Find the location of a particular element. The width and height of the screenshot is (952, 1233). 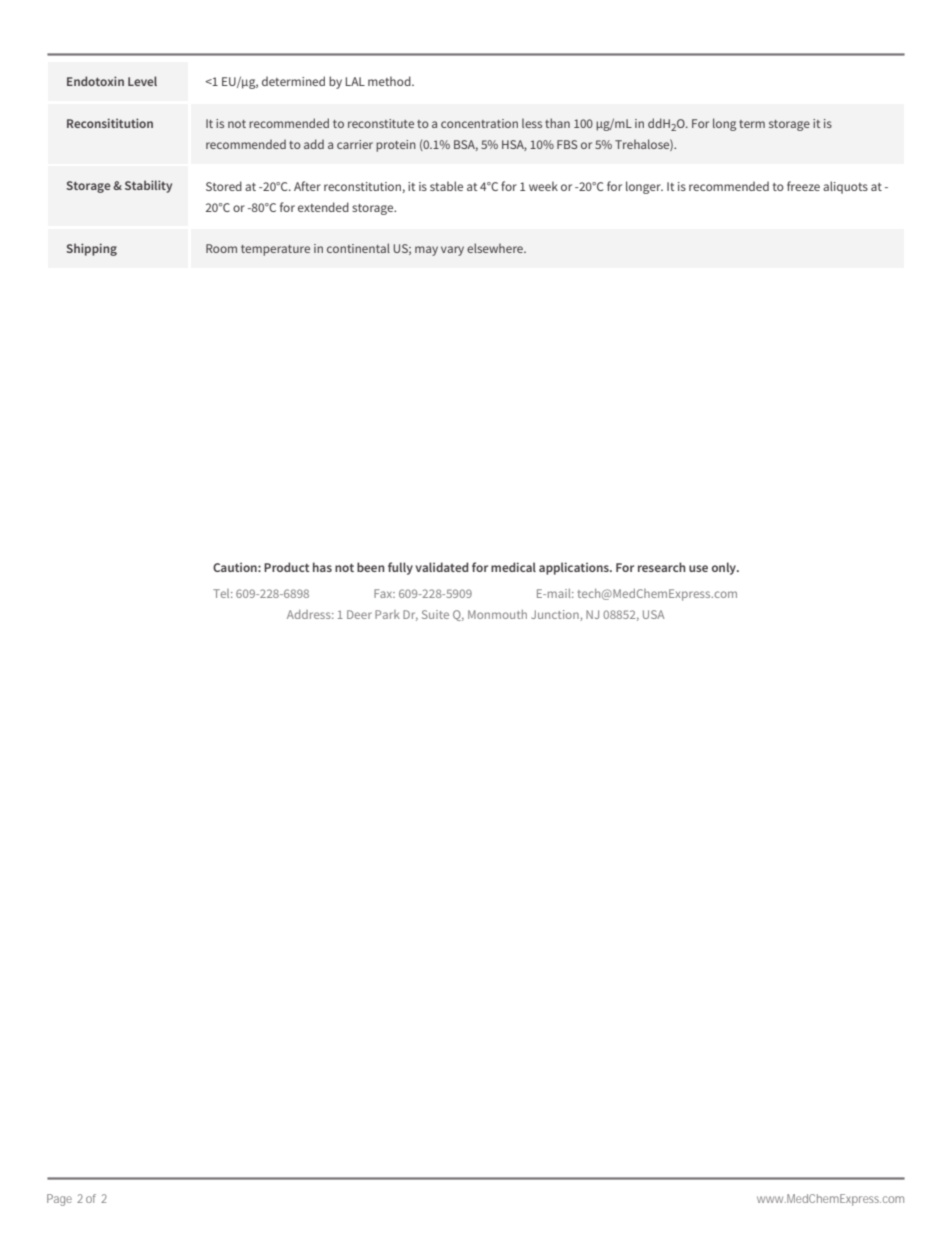

Address is located at coordinates (310, 614).
